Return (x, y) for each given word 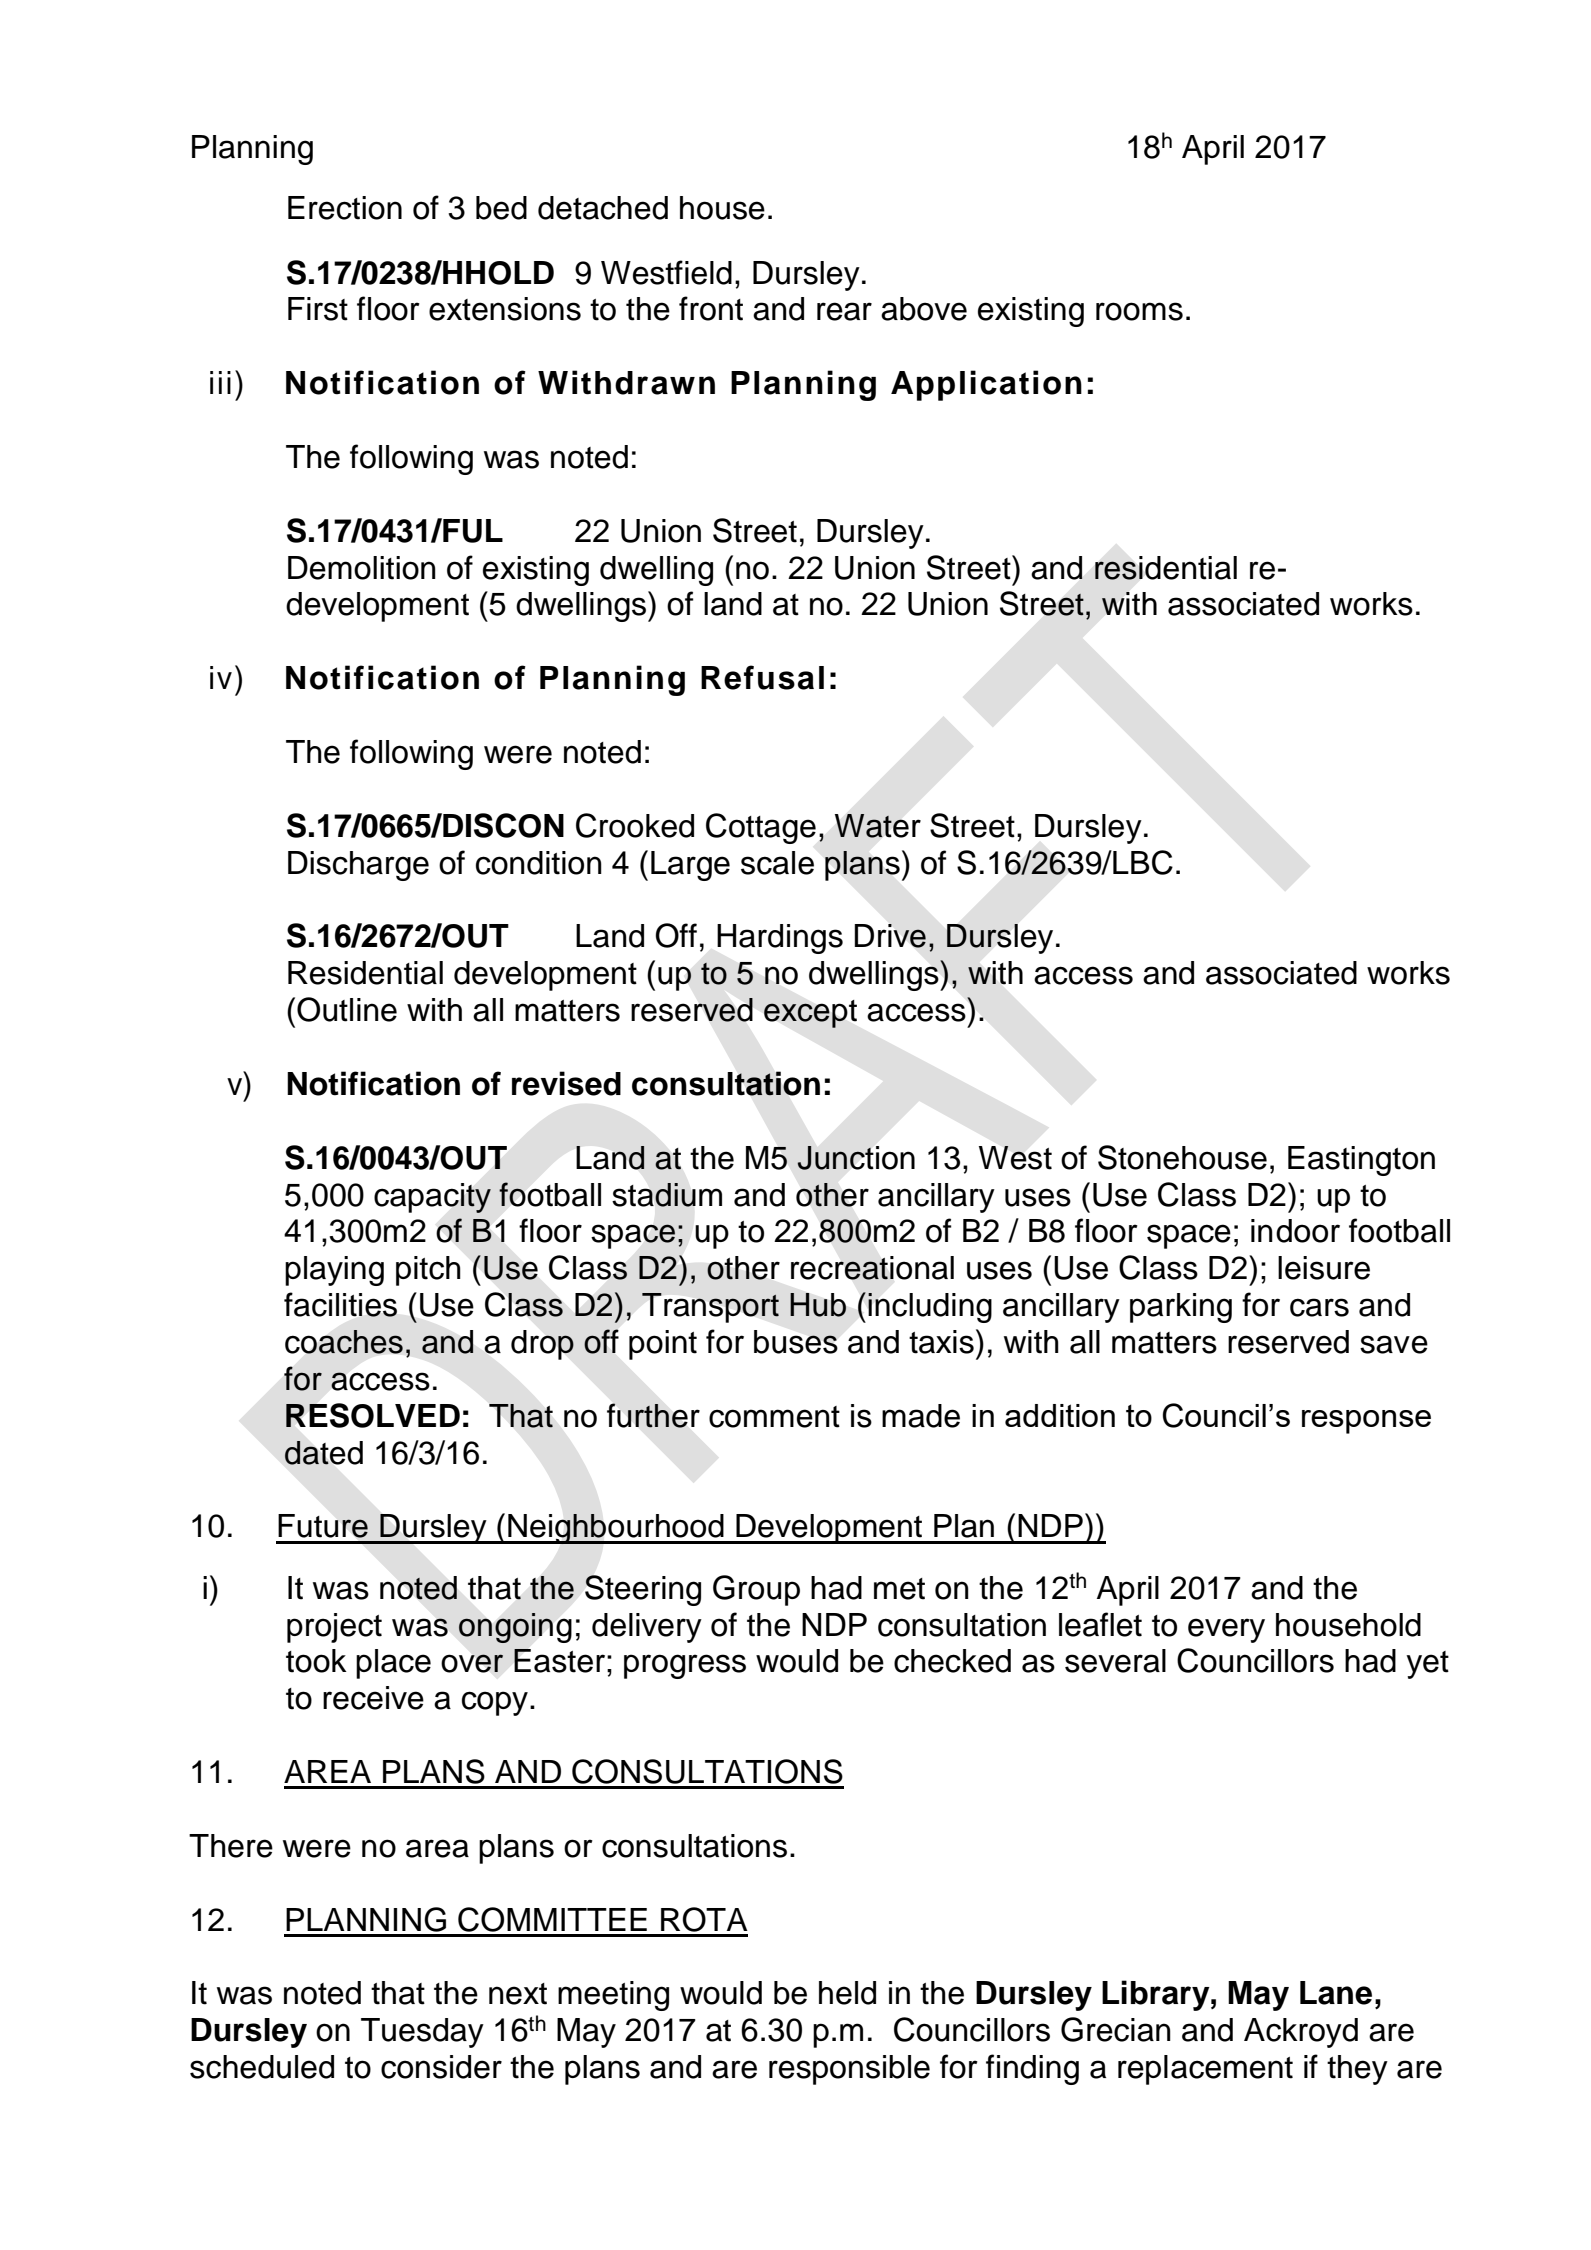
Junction (856, 1158)
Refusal (762, 677)
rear (844, 311)
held (847, 1993)
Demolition (362, 568)
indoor (1295, 1231)
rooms (1139, 311)
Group (756, 1590)
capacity (432, 1198)
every (1226, 1630)
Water (878, 826)
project (334, 1628)
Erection (345, 208)
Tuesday (422, 2033)
